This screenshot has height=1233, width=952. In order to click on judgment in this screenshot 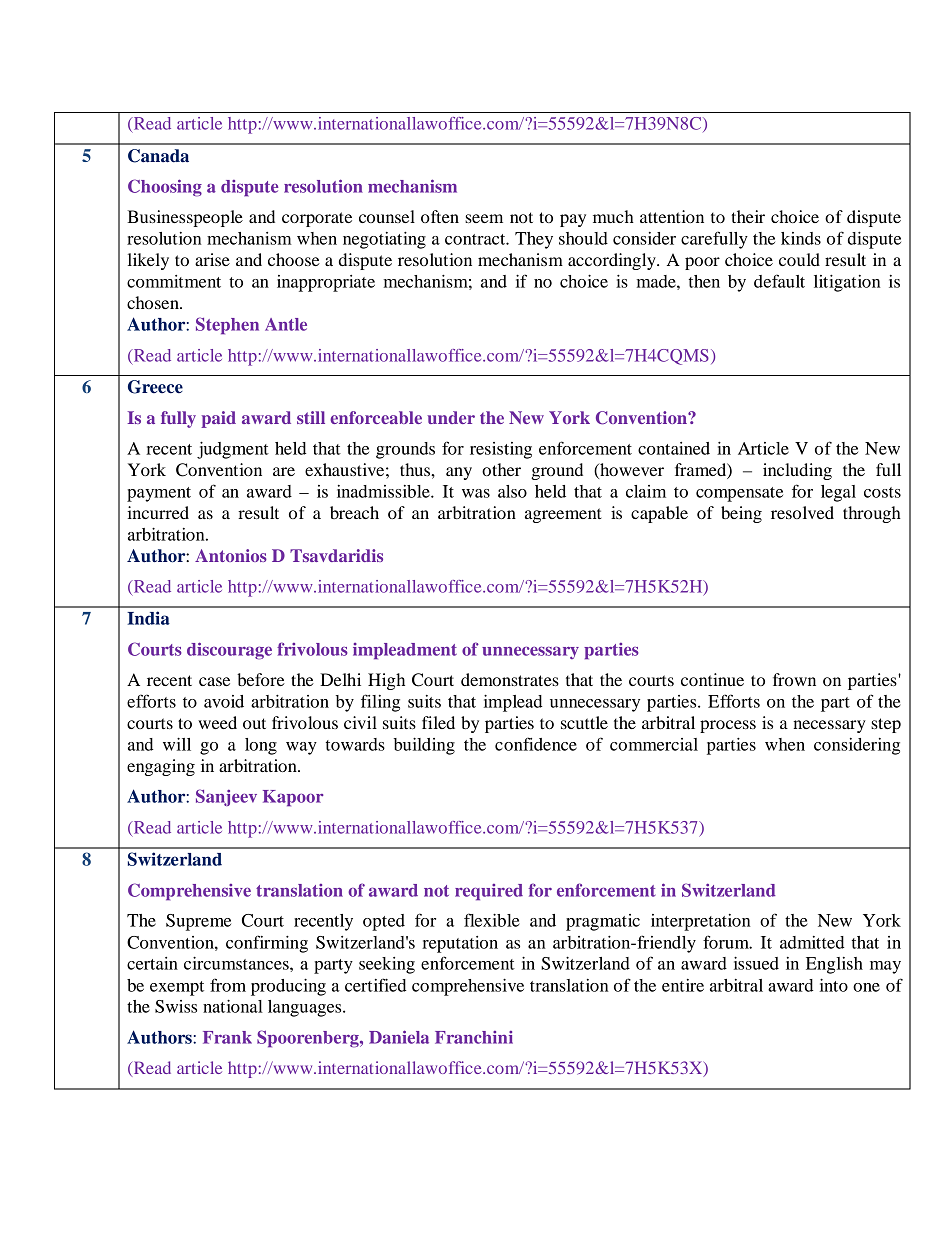, I will do `click(233, 450)`.
